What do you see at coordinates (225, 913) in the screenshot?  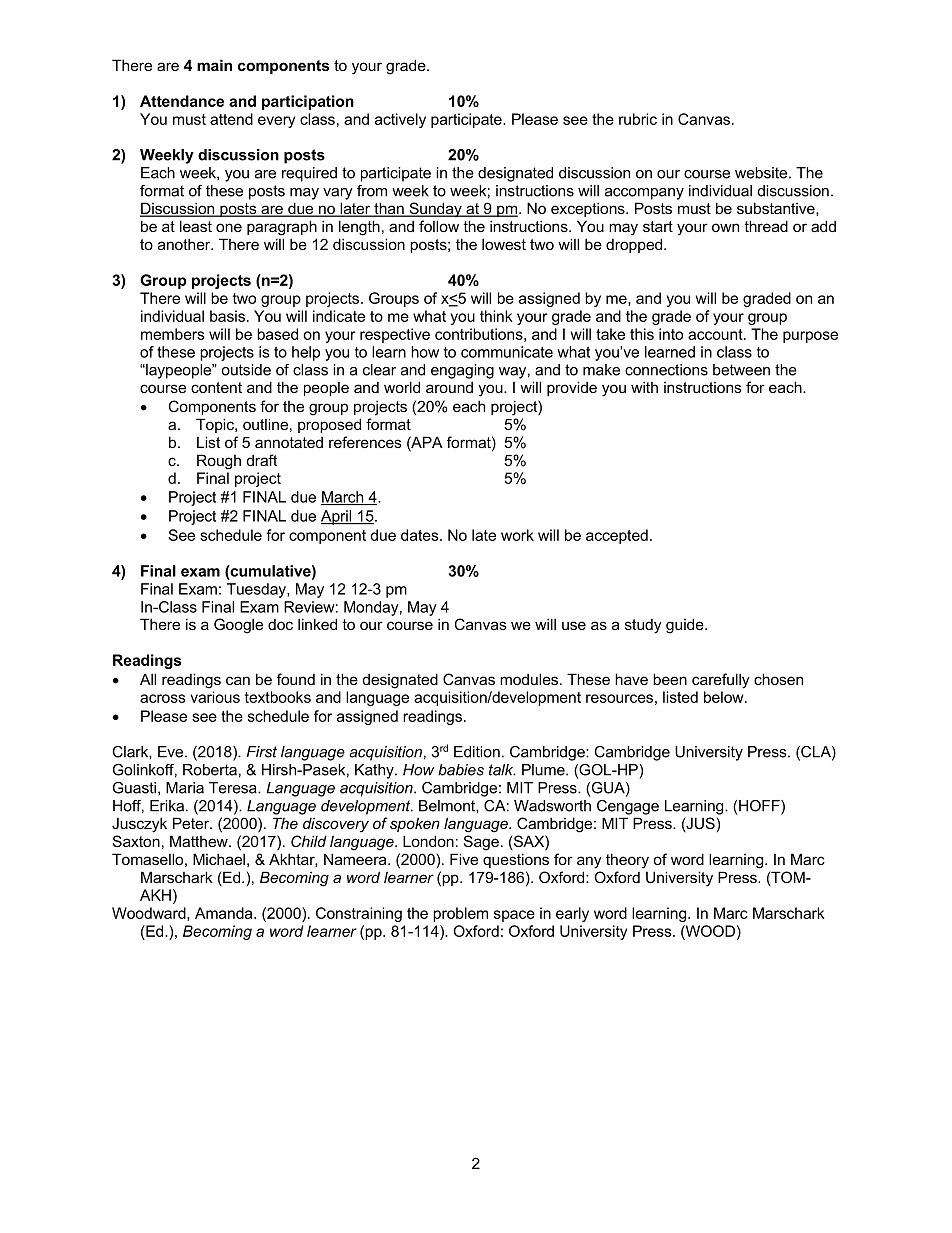 I see `Amanda` at bounding box center [225, 913].
